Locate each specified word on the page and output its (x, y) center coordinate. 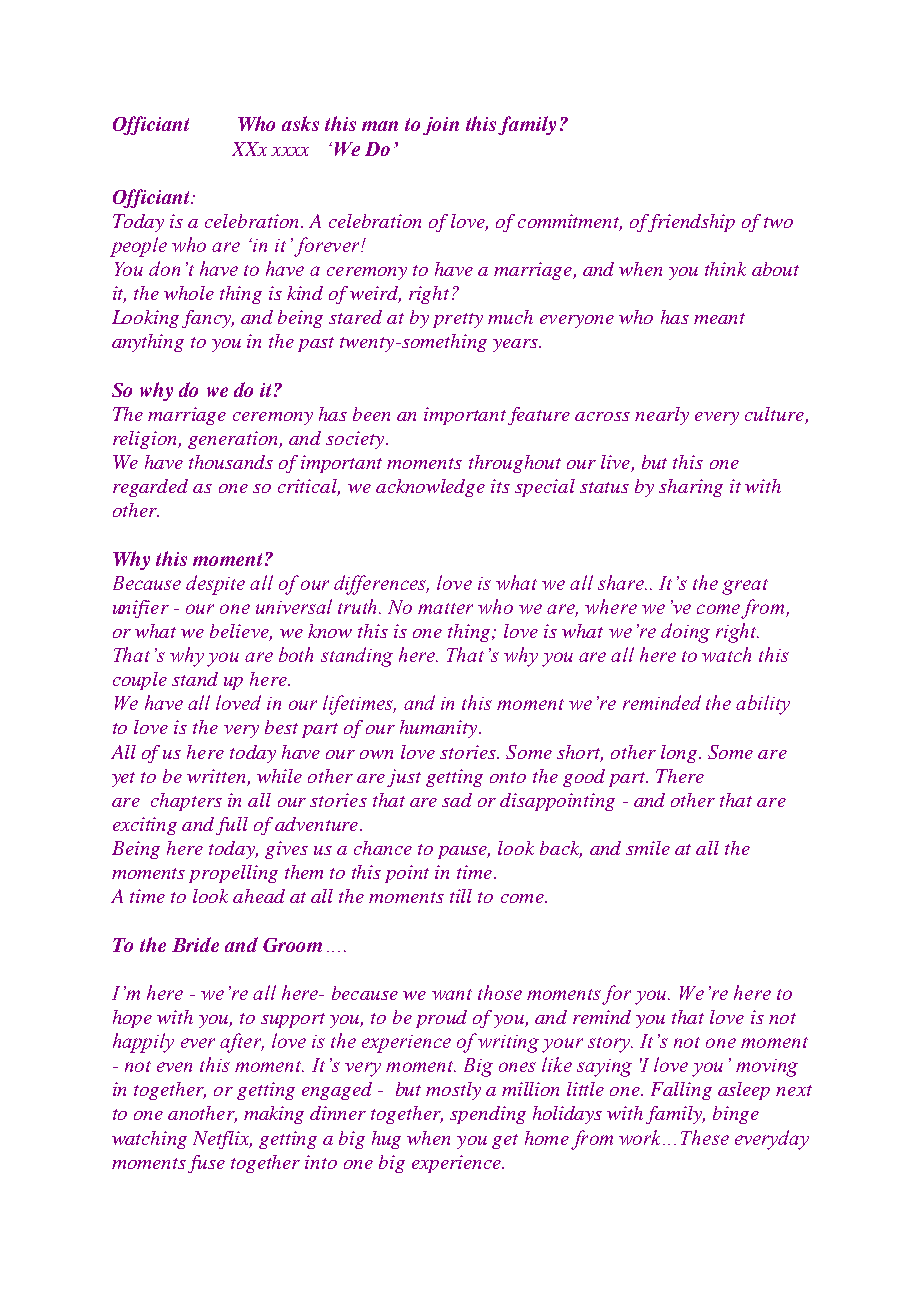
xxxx (290, 151)
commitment (570, 222)
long (680, 754)
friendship (690, 223)
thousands (231, 462)
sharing (691, 488)
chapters (186, 802)
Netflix (222, 1140)
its (500, 486)
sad (457, 800)
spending (488, 1115)
